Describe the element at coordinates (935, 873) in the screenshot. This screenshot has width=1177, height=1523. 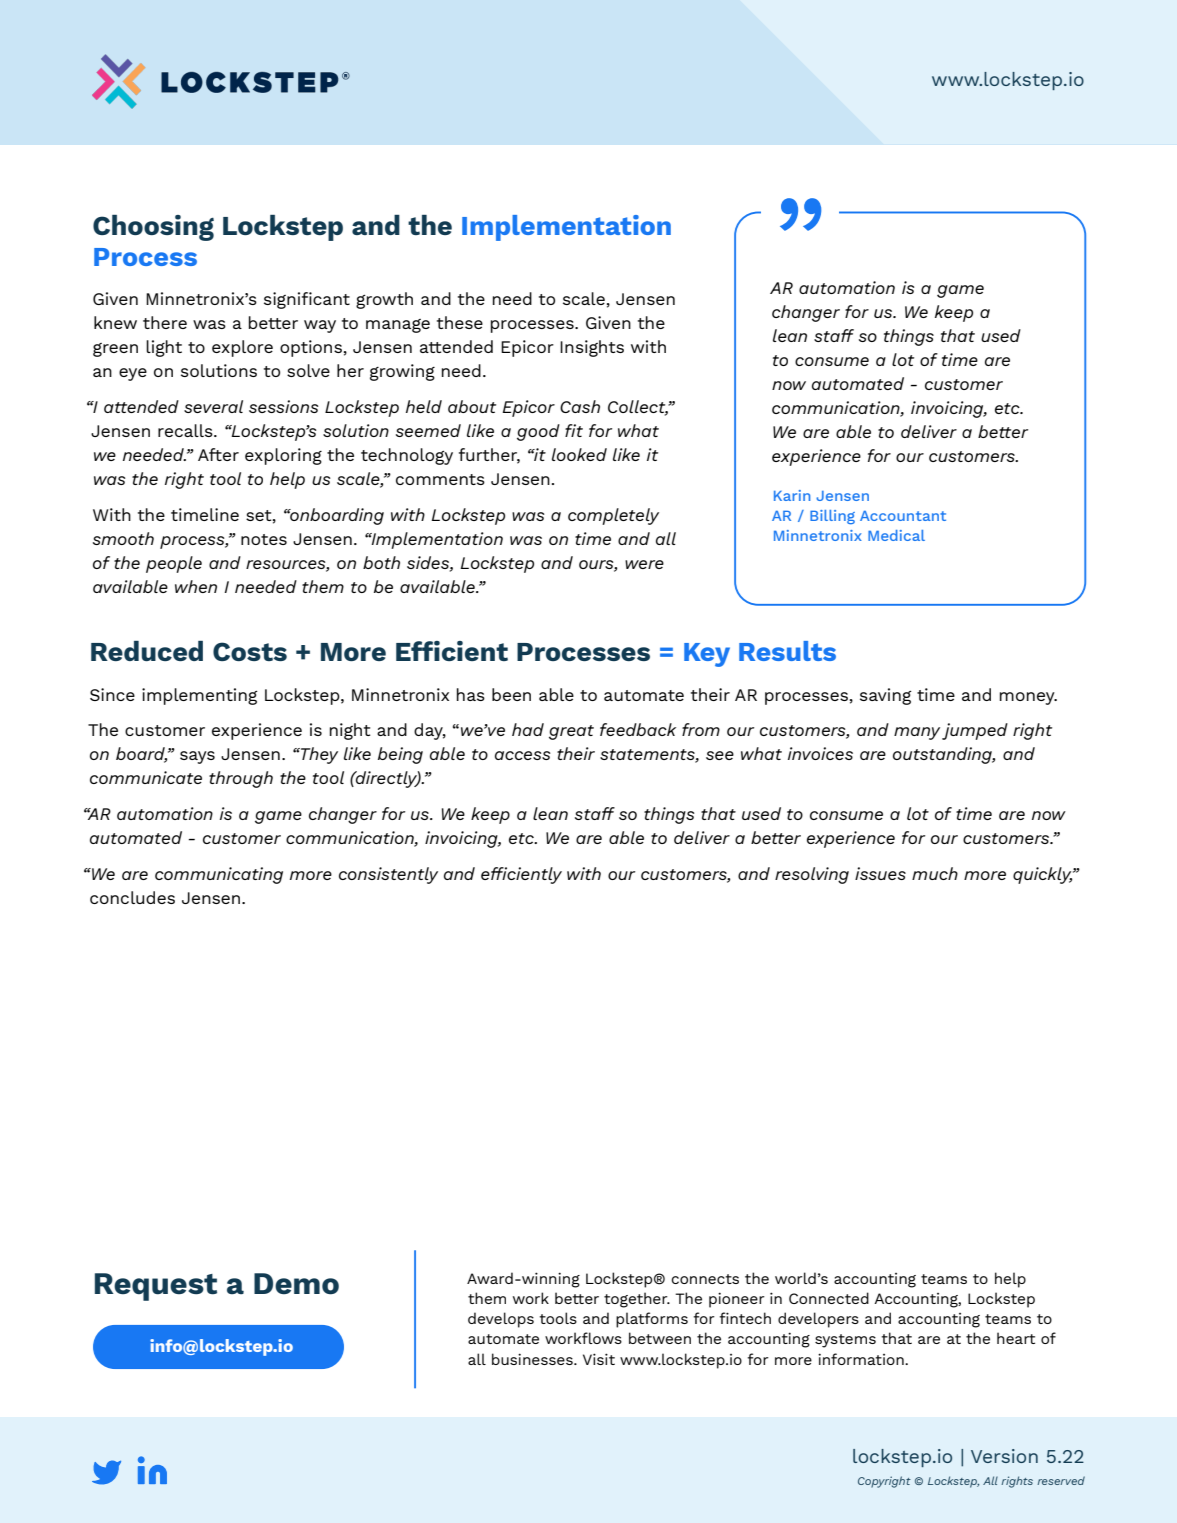
I see `much` at that location.
